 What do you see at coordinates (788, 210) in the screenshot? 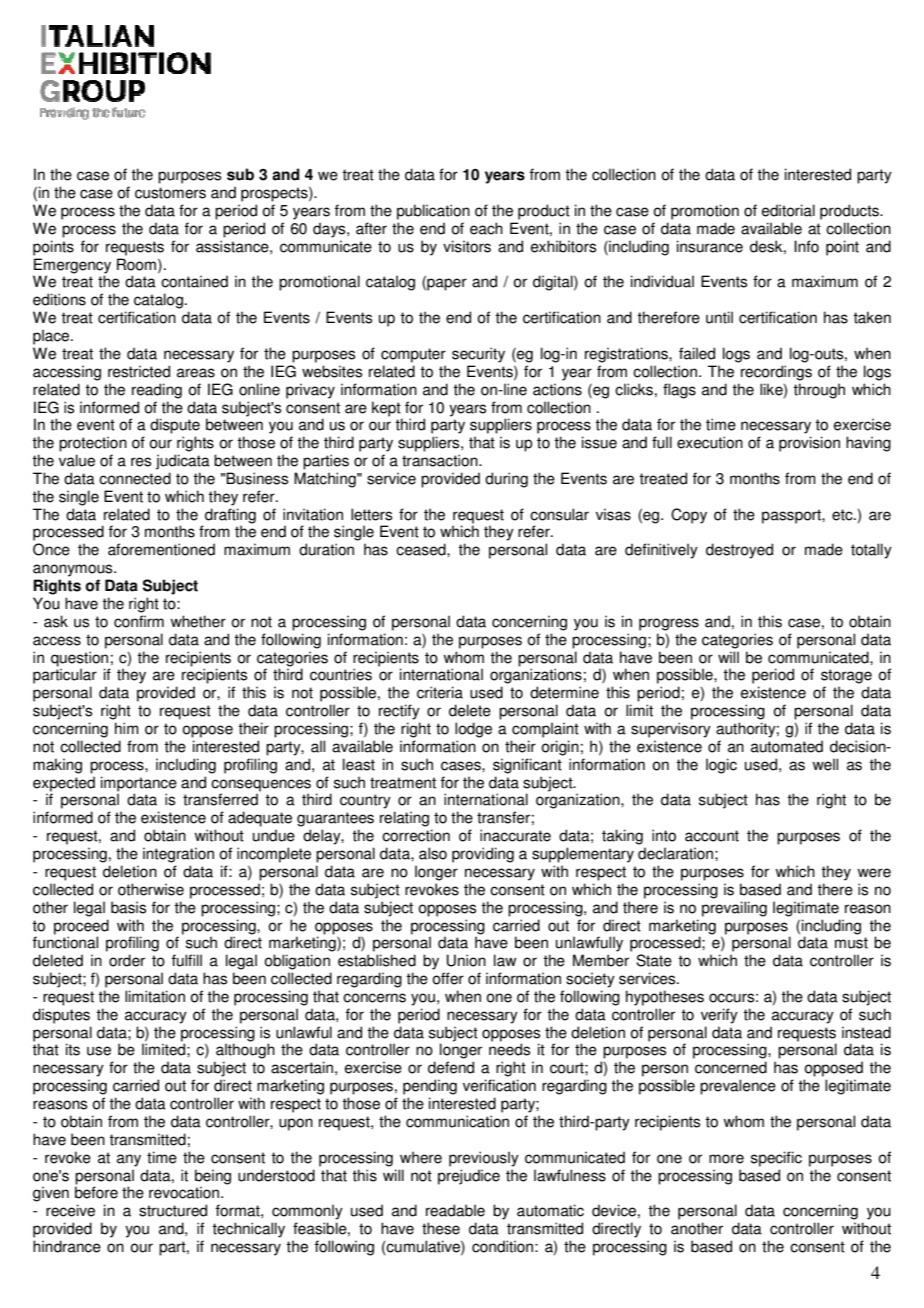
I see `editorial` at bounding box center [788, 210].
